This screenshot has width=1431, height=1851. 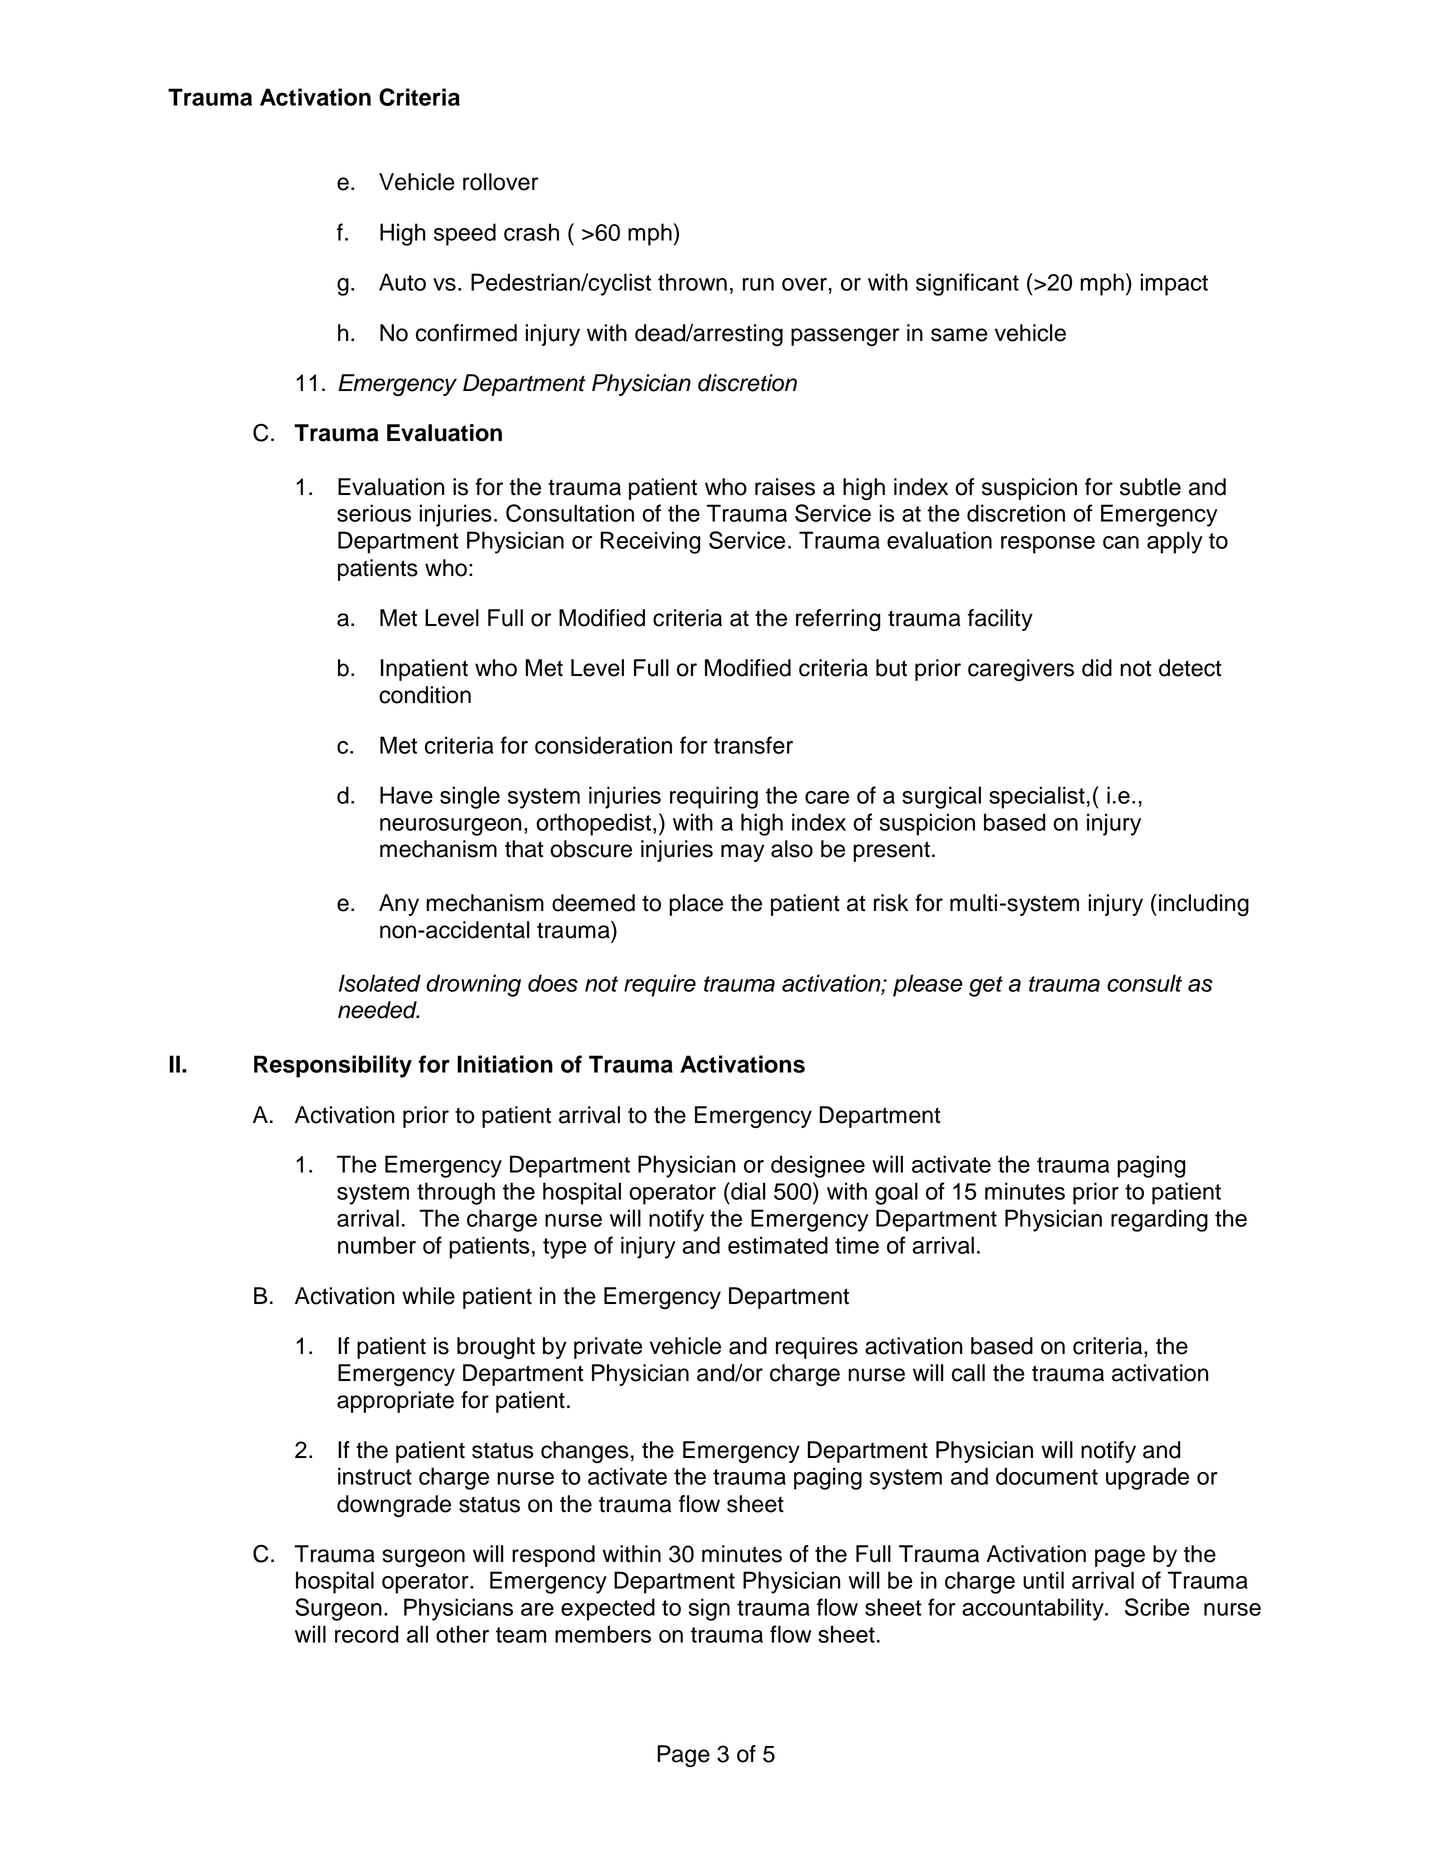 What do you see at coordinates (608, 1609) in the screenshot?
I see `expected` at bounding box center [608, 1609].
